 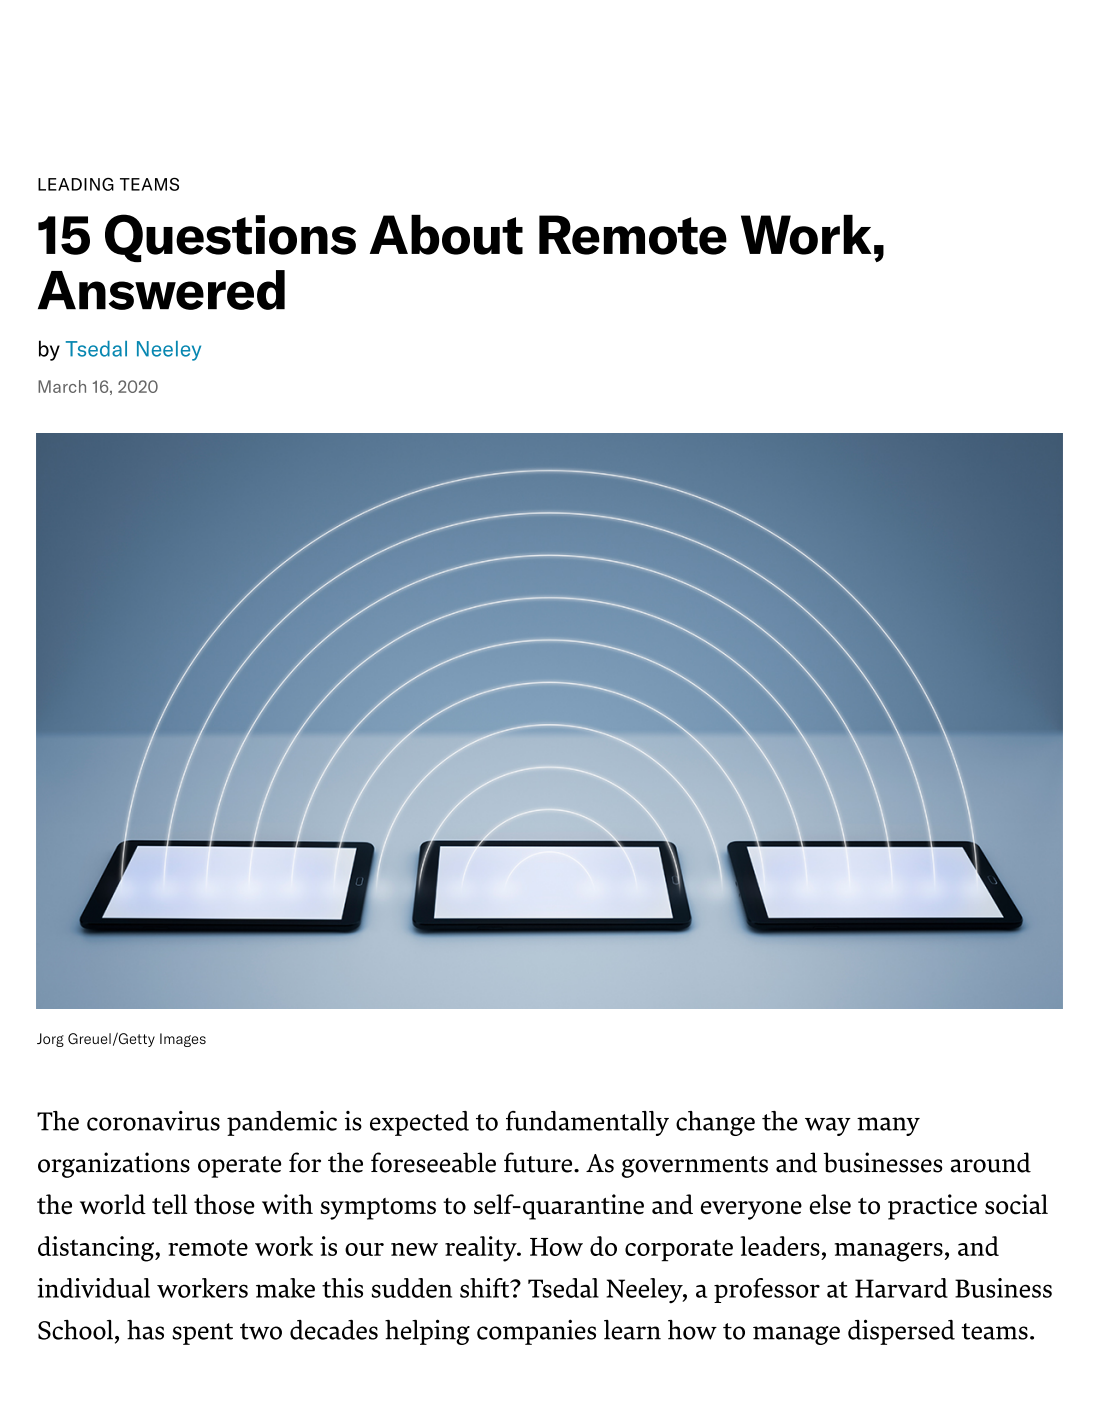 I want to click on fundamentally, so click(x=587, y=1123).
